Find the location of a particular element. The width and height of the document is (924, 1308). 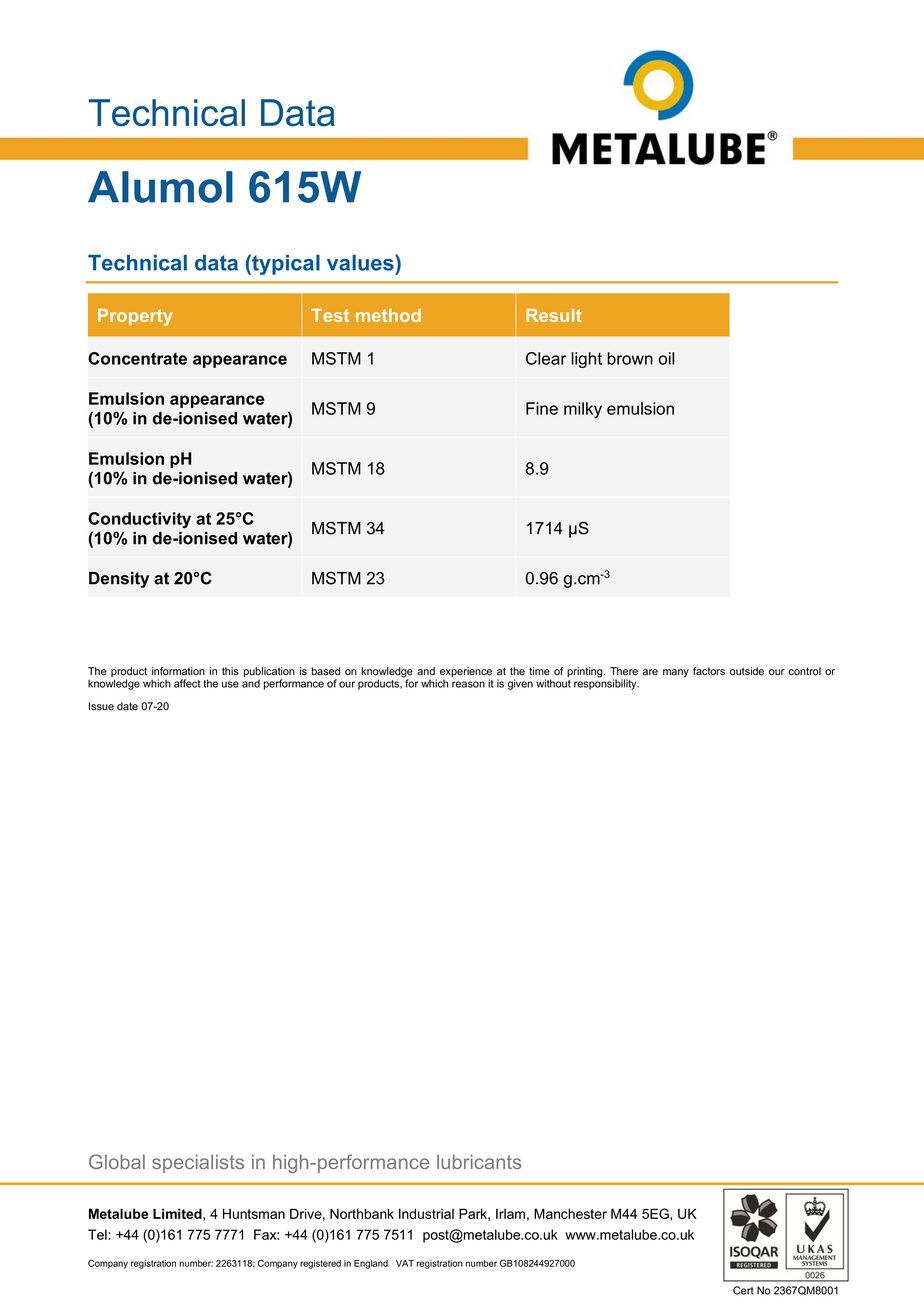

Tel is located at coordinates (98, 1234).
